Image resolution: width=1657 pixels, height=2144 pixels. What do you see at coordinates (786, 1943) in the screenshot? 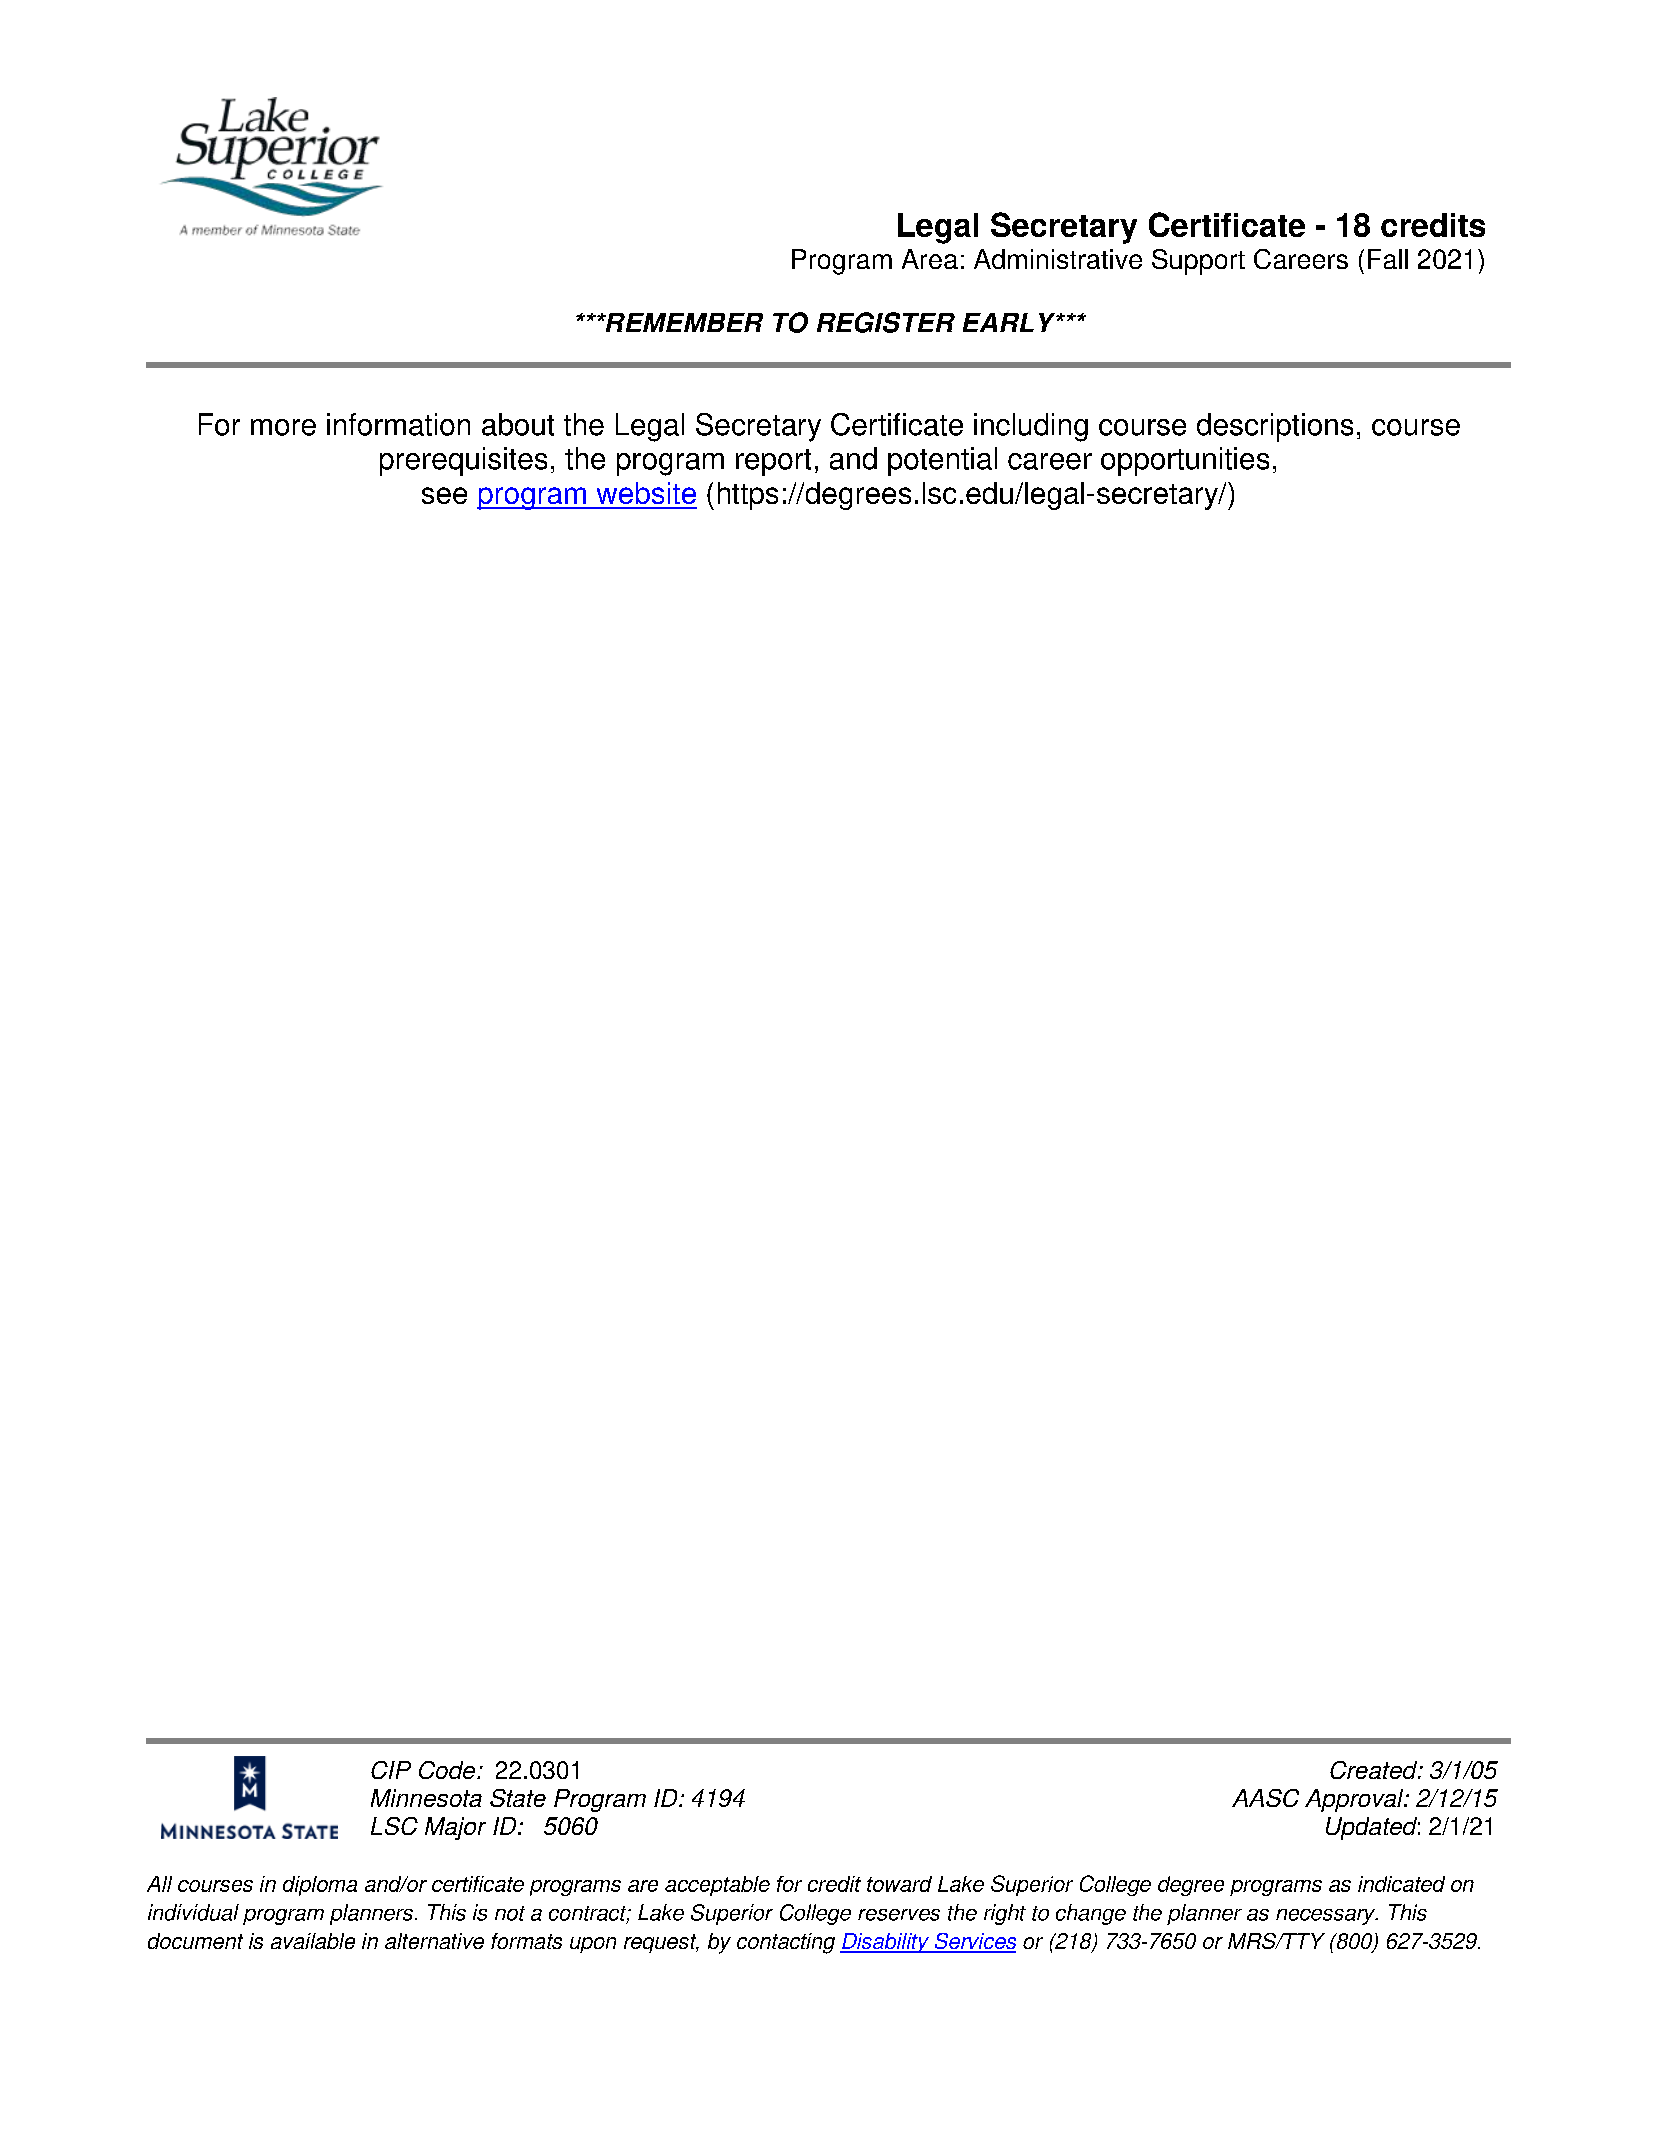
I see `contacting` at bounding box center [786, 1943].
